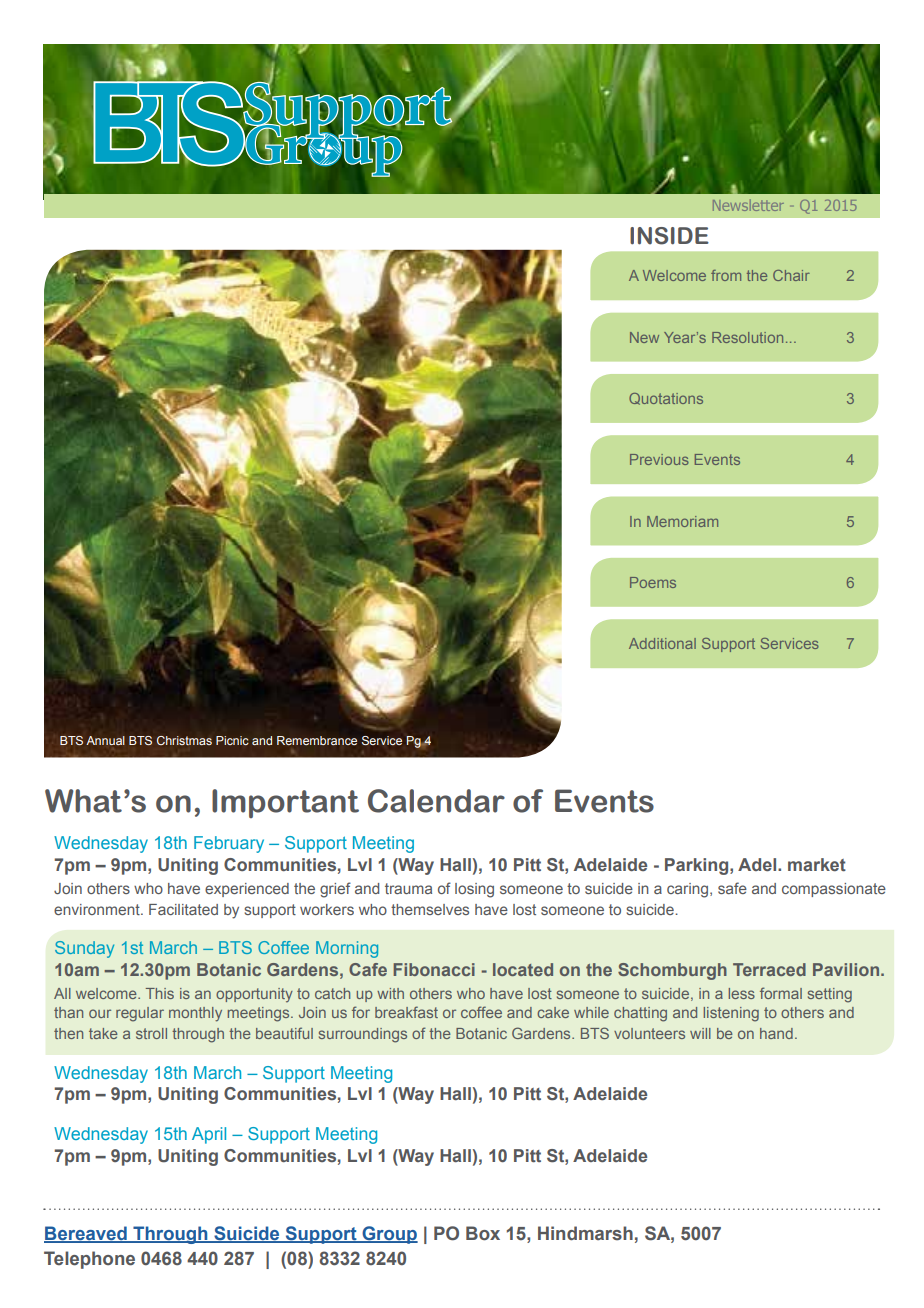 The image size is (924, 1308). I want to click on Previous, so click(659, 459).
